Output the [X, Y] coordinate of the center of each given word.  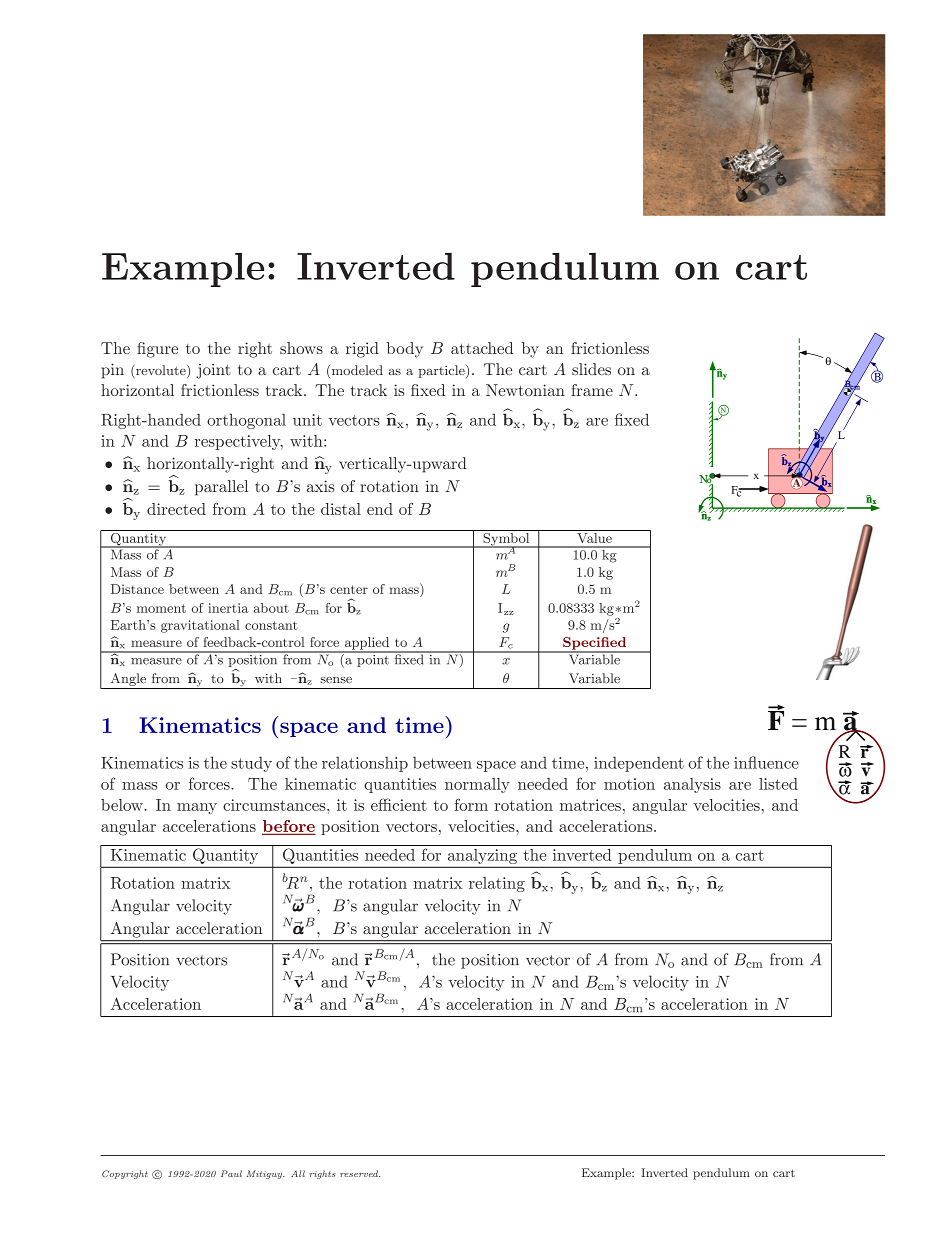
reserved [360, 1173]
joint [213, 371]
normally [477, 785]
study [251, 764]
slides [591, 369]
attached [482, 348]
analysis [692, 785]
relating [497, 884]
